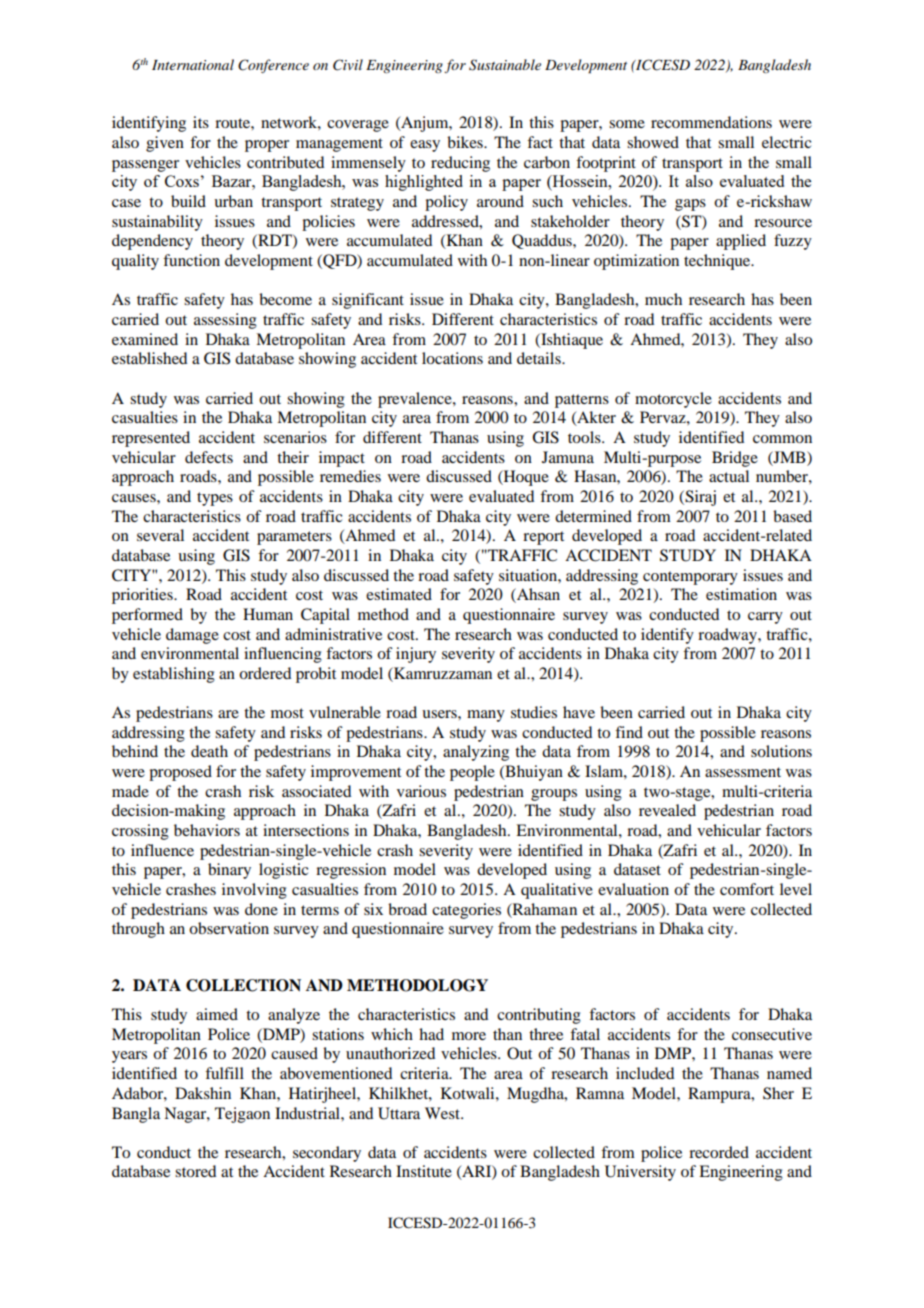 The image size is (924, 1308). What do you see at coordinates (416, 655) in the image?
I see `injury` at bounding box center [416, 655].
